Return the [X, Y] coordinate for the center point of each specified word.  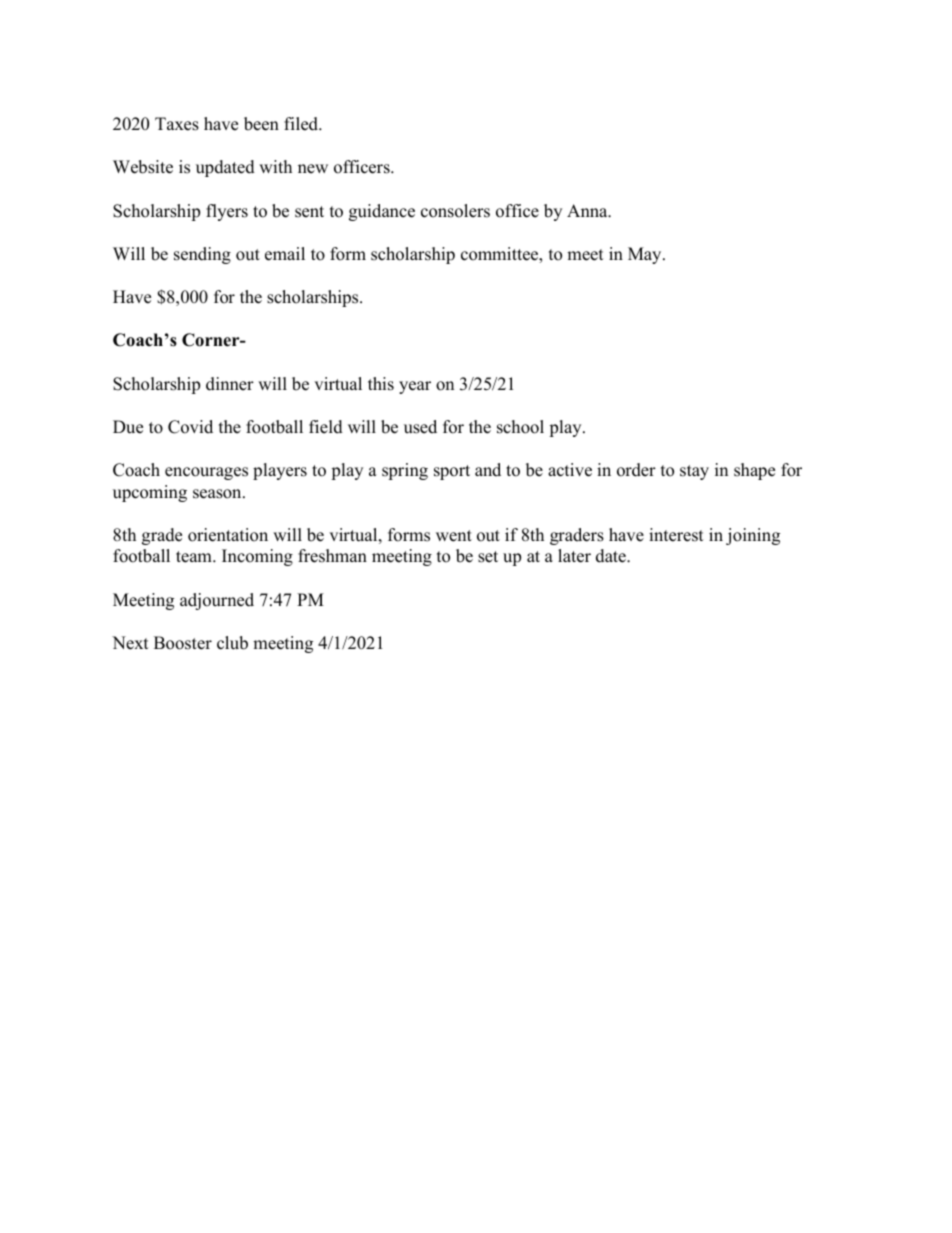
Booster [183, 643]
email [285, 254]
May [646, 255]
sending [202, 255]
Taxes [177, 124]
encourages [206, 473]
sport [452, 472]
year [415, 387]
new [313, 169]
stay [694, 472]
